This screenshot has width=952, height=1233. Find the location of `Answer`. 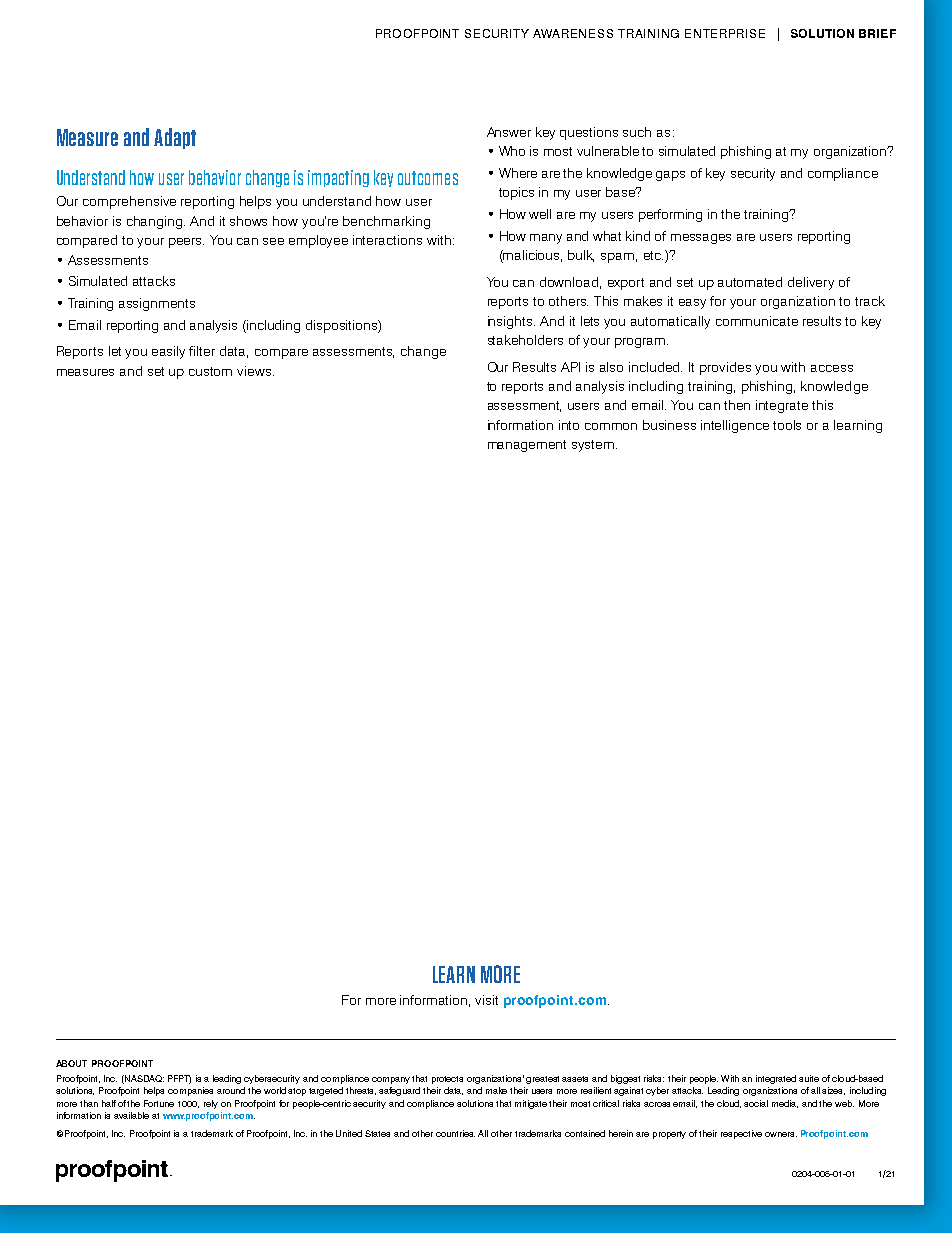

Answer is located at coordinates (509, 132).
